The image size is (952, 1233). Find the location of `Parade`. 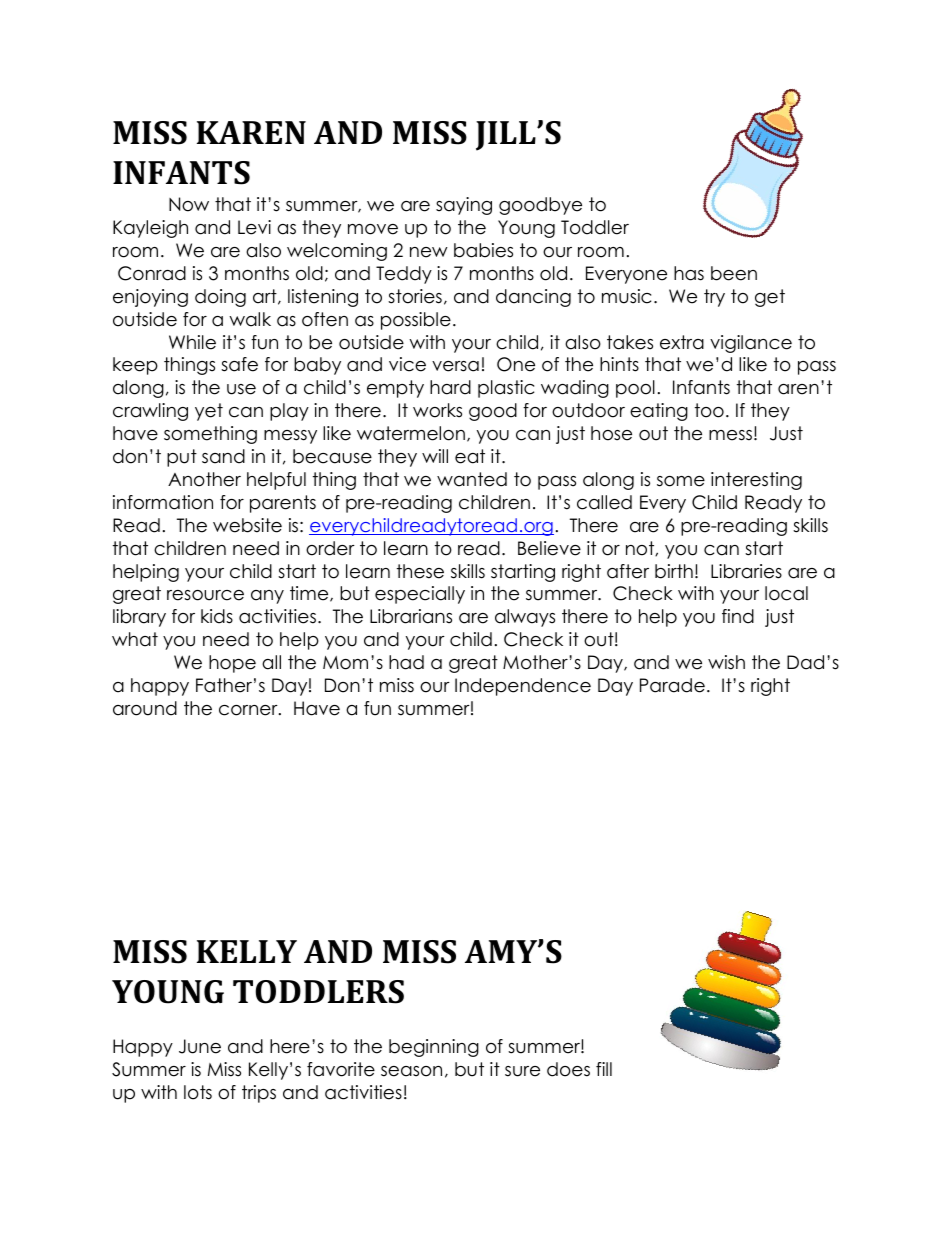

Parade is located at coordinates (672, 685).
